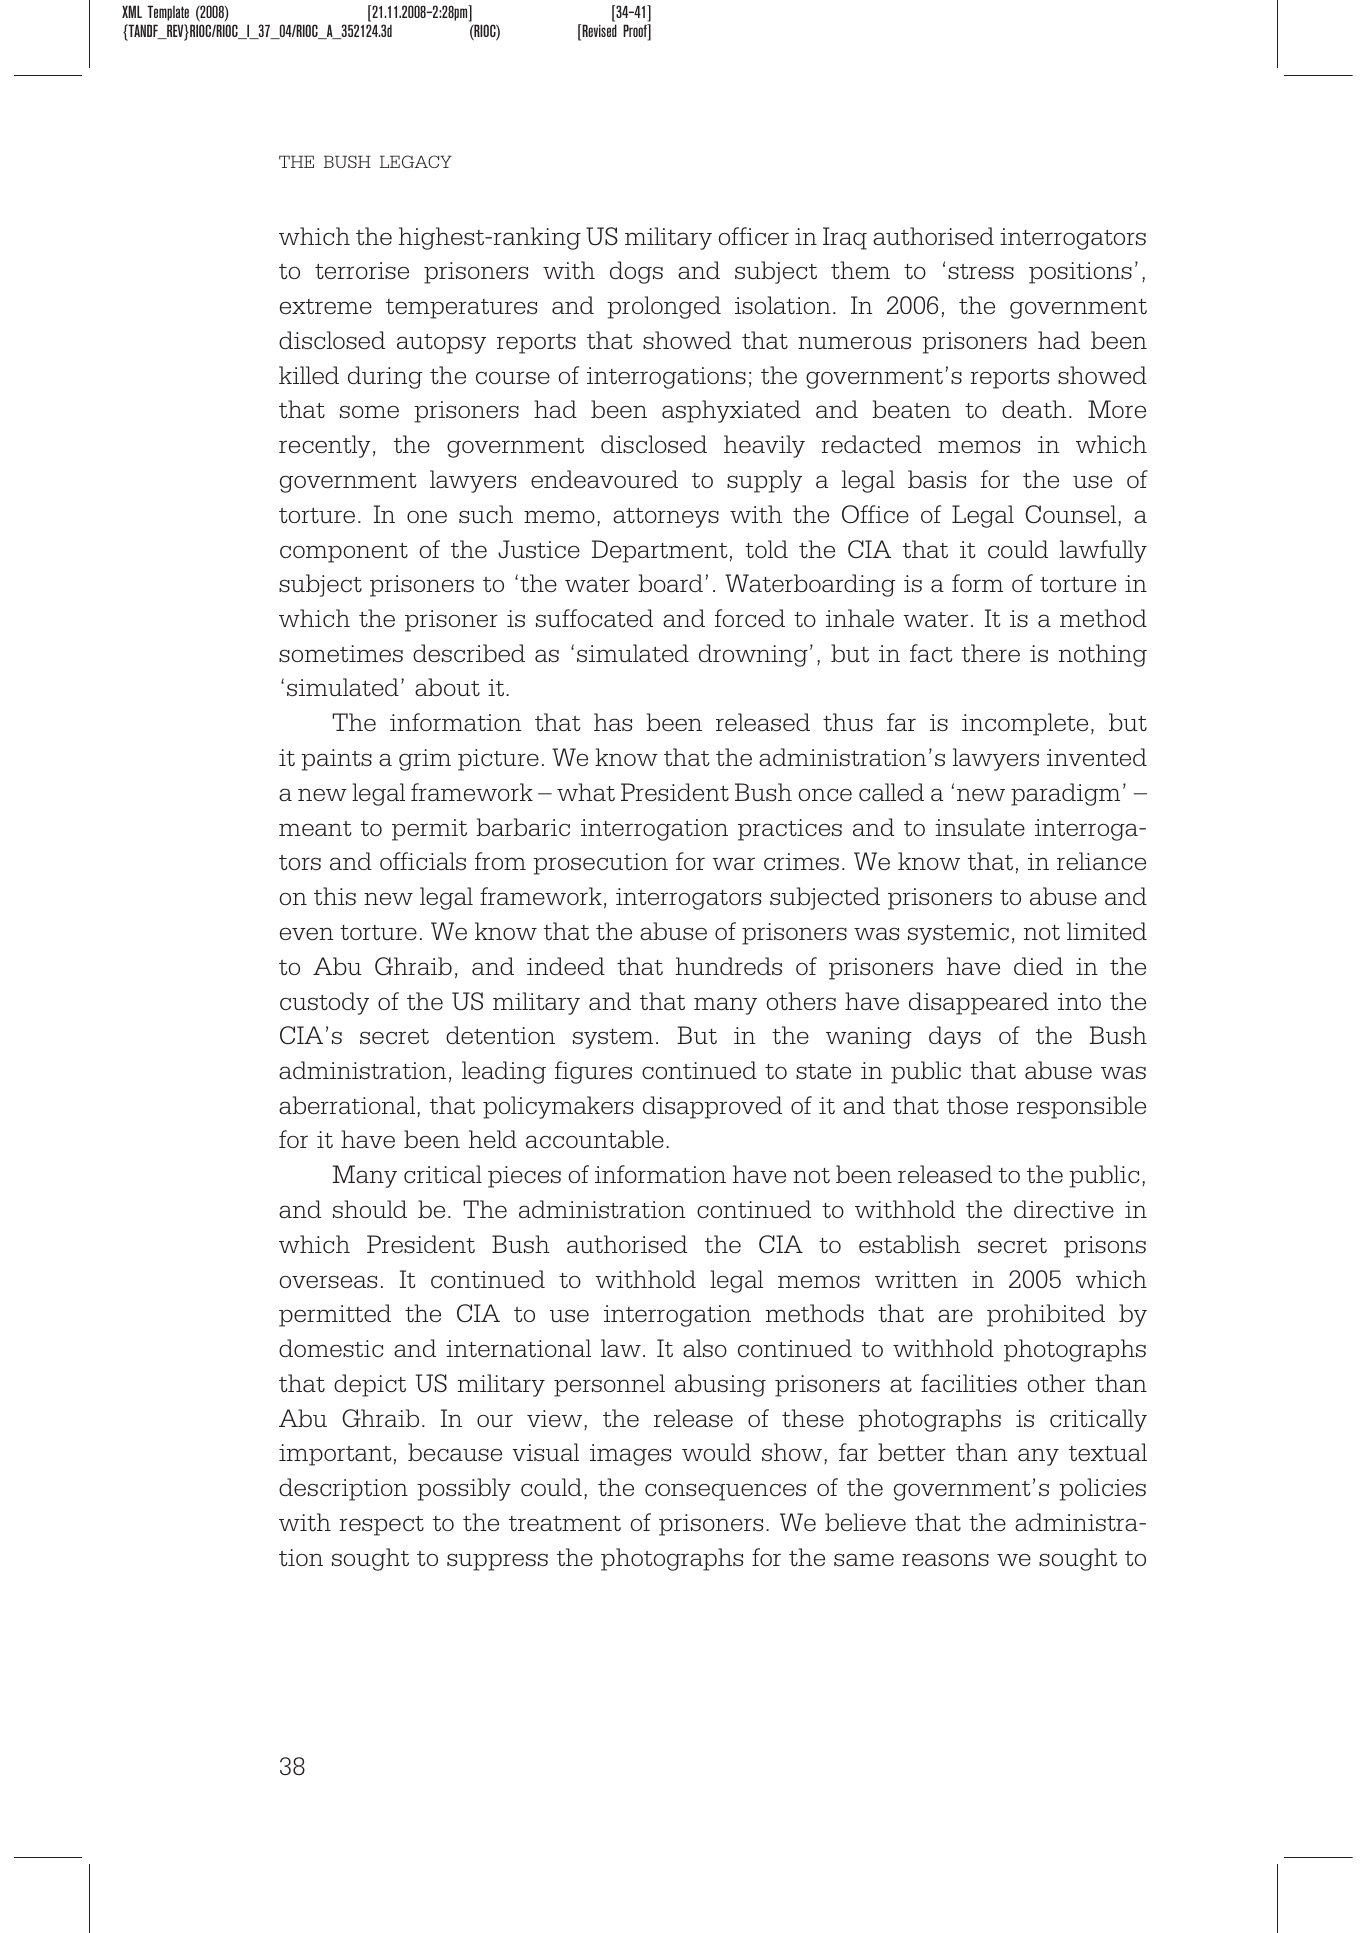 This document has width=1366, height=1933. I want to click on stress, so click(981, 271).
